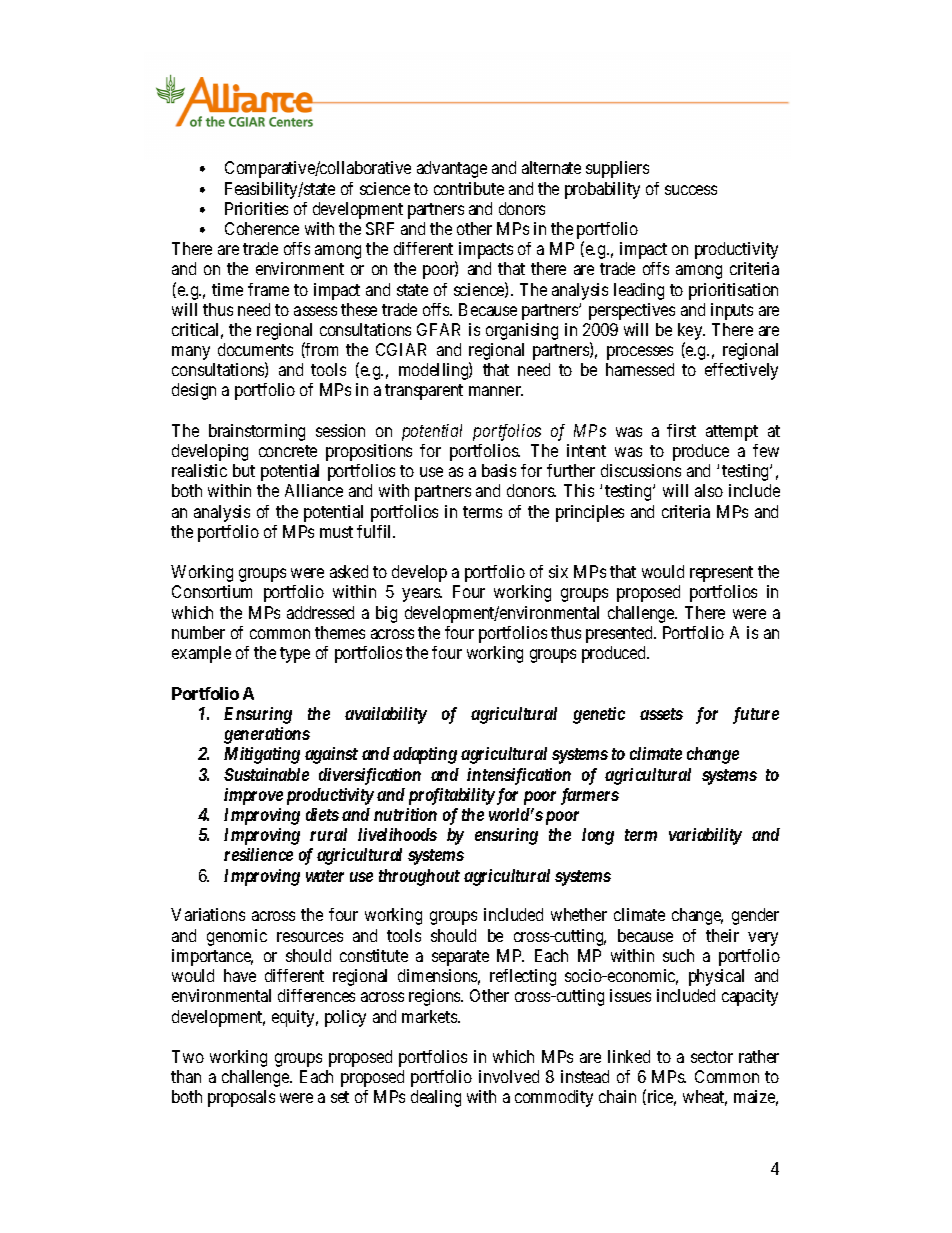 The height and width of the screenshot is (1233, 952). Describe the element at coordinates (256, 208) in the screenshot. I see `Priorities` at that location.
